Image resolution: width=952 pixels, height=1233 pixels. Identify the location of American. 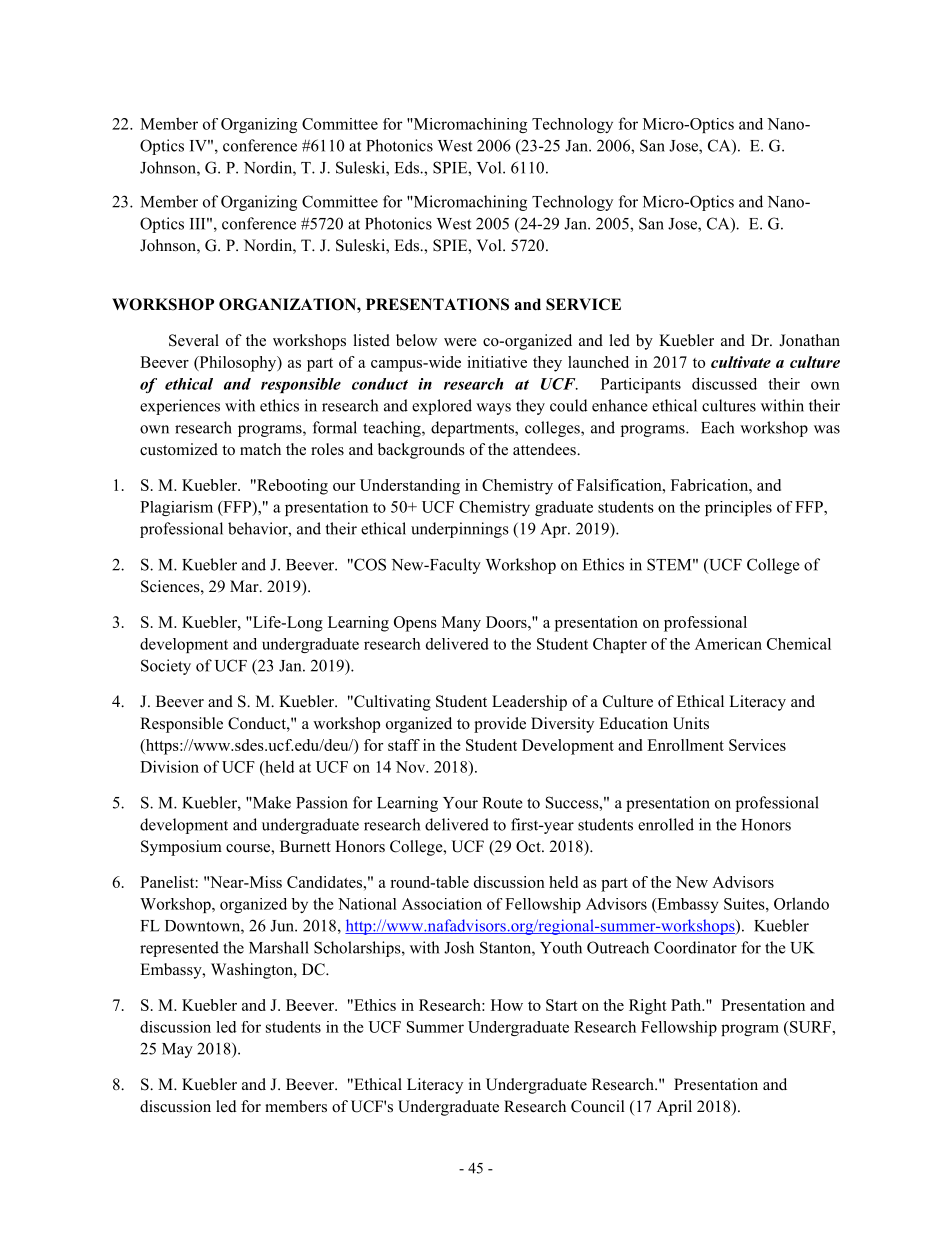
(728, 644).
